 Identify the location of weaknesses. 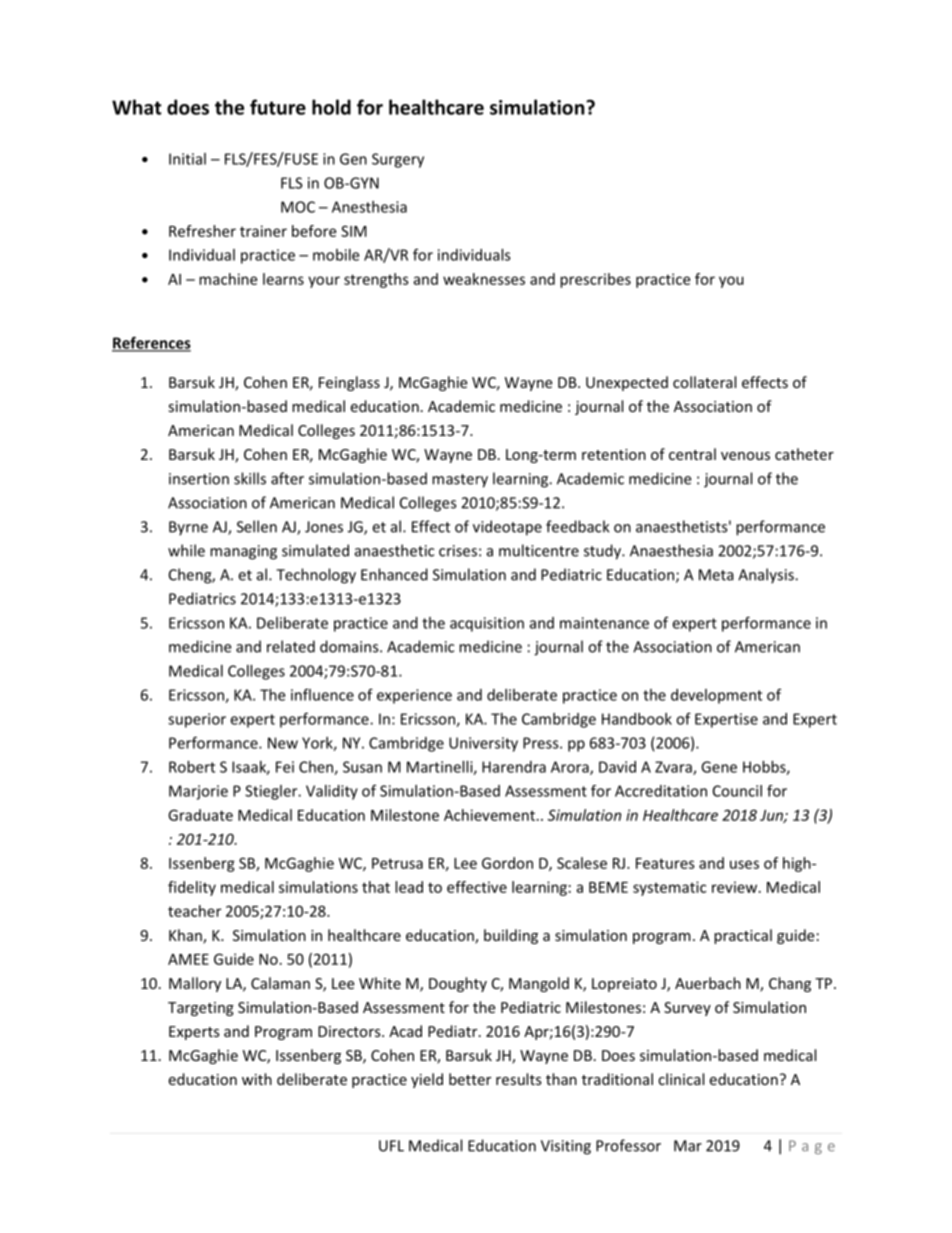
(484, 279).
